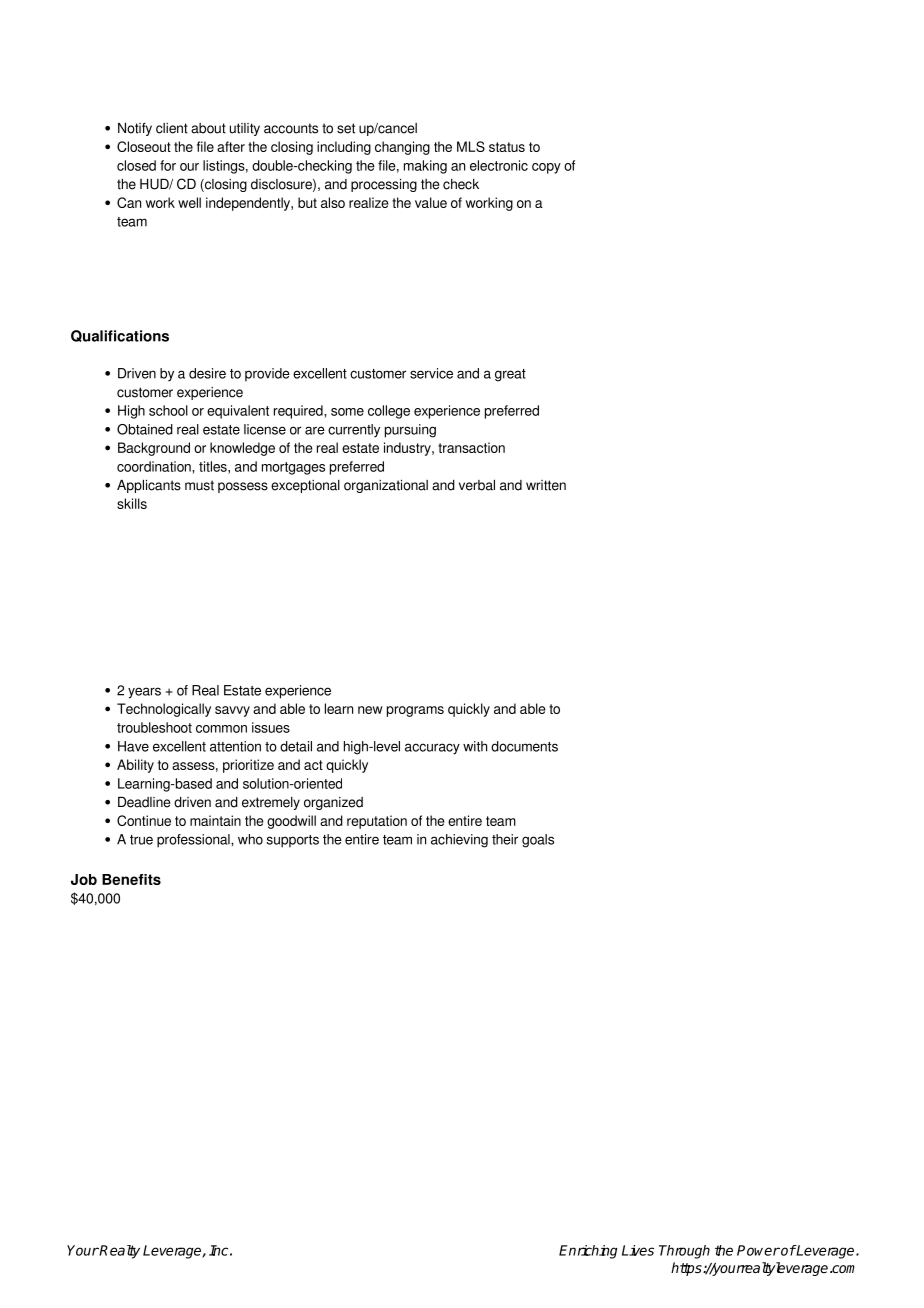 Image resolution: width=924 pixels, height=1308 pixels. I want to click on Benefits, so click(131, 879).
